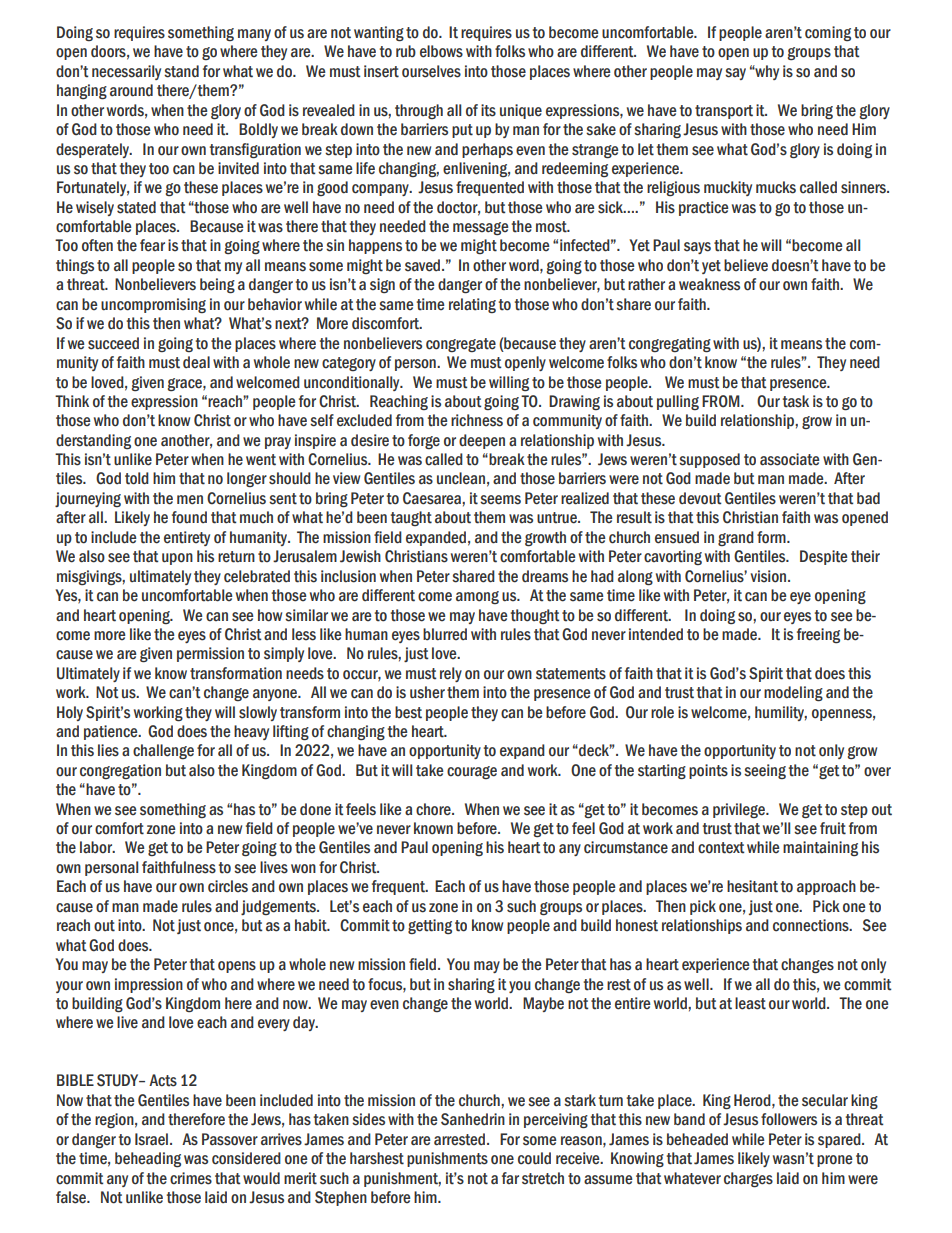 This page has height=1233, width=952. What do you see at coordinates (126, 72) in the page?
I see `necessarily` at bounding box center [126, 72].
